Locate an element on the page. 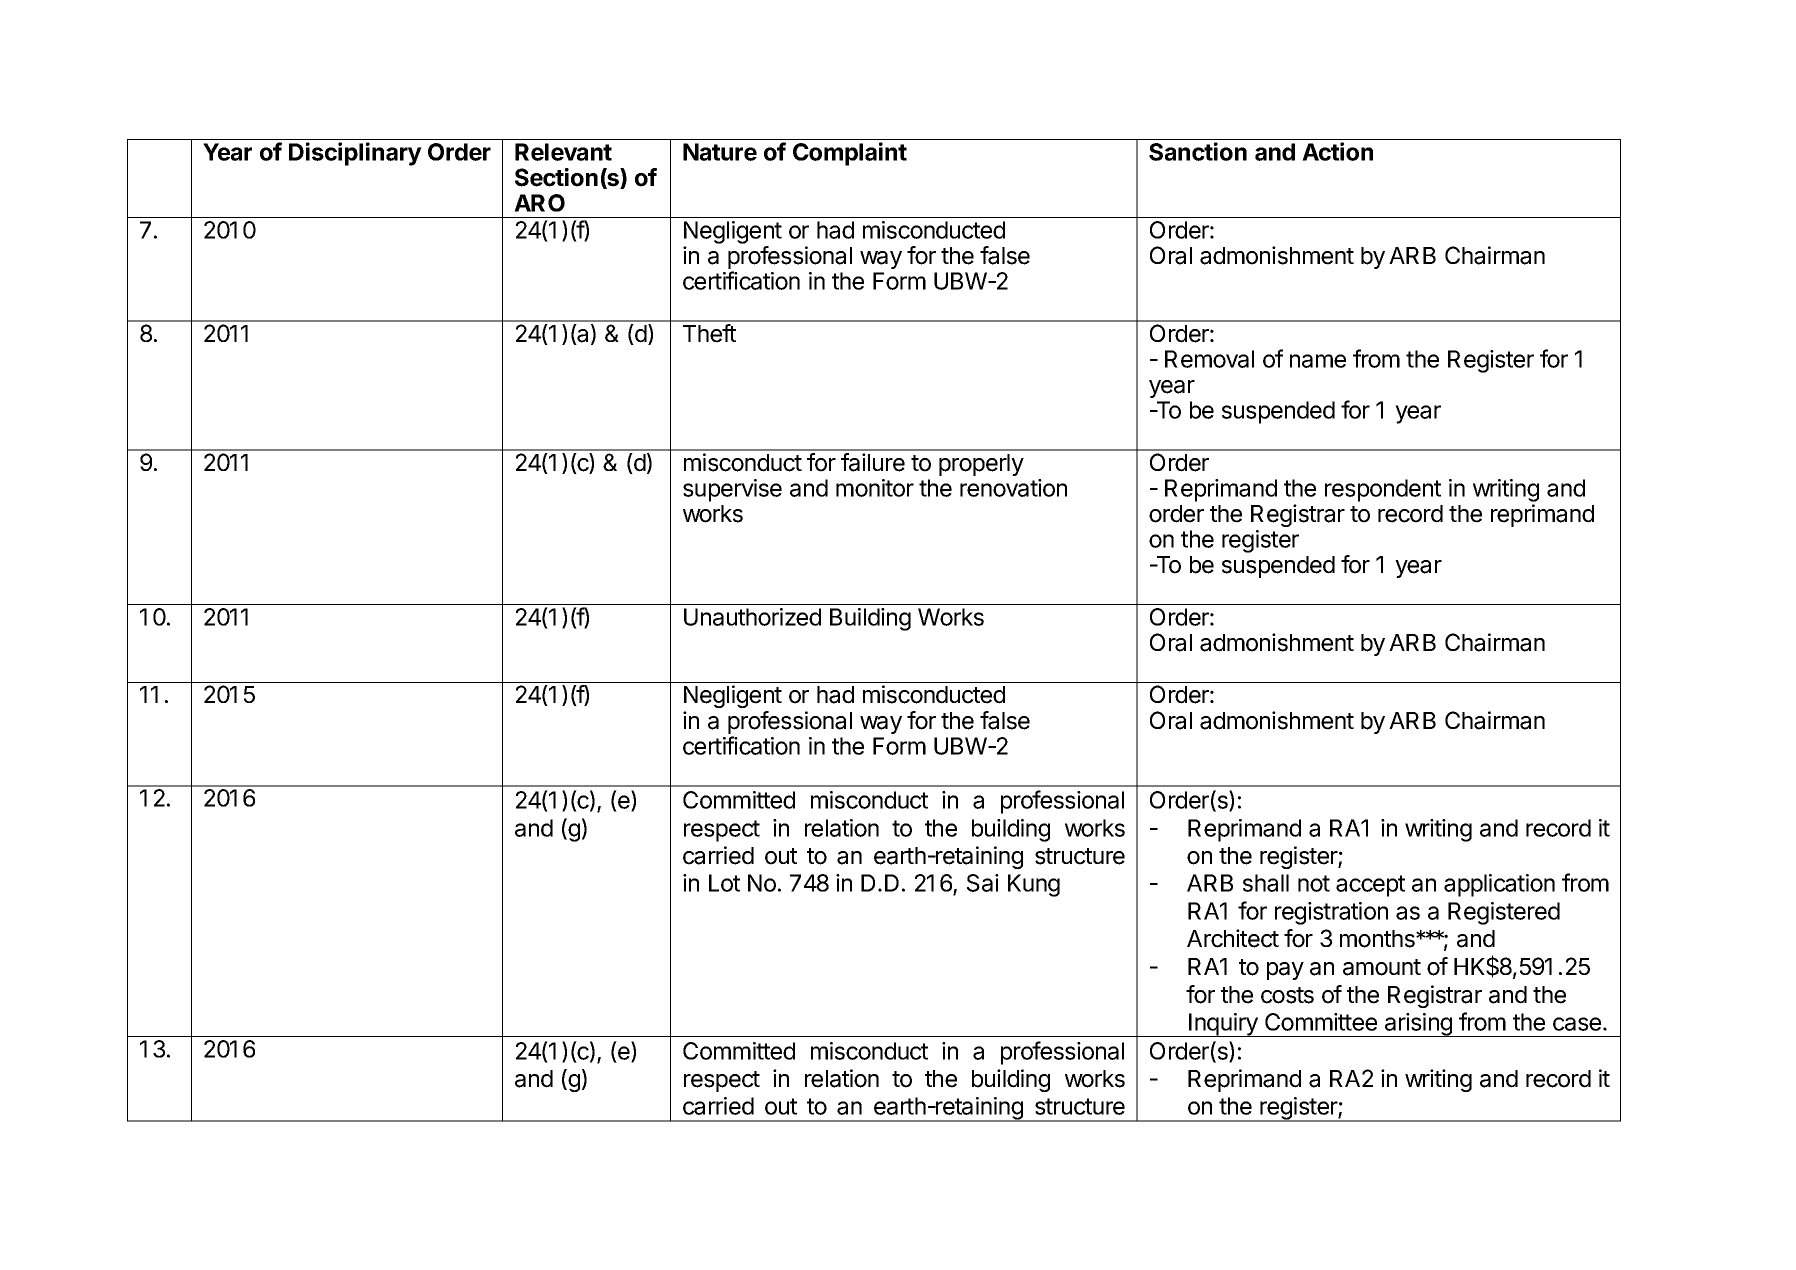 Image resolution: width=1796 pixels, height=1270 pixels. Complaint is located at coordinates (850, 154).
